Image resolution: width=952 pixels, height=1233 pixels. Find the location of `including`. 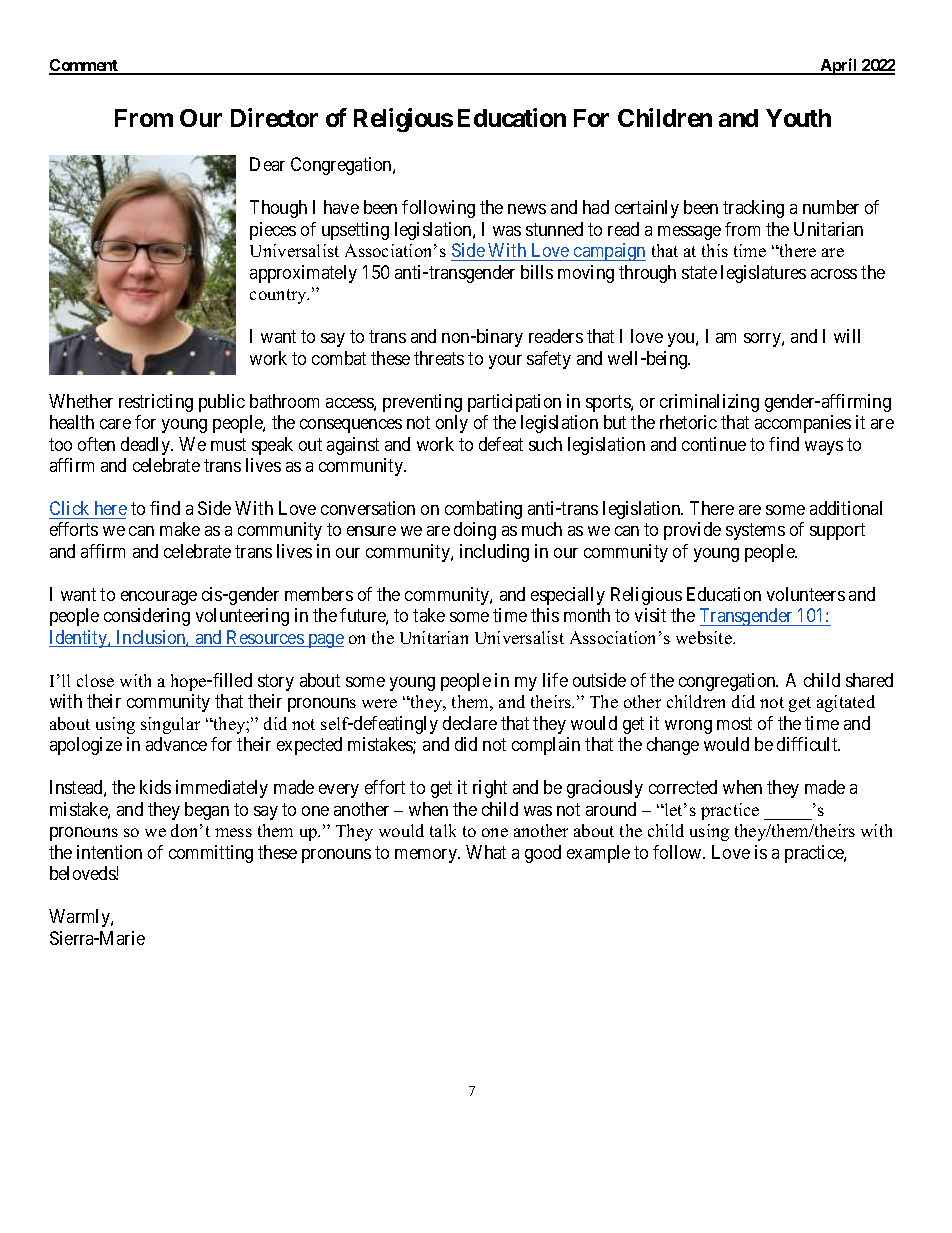

including is located at coordinates (494, 553).
